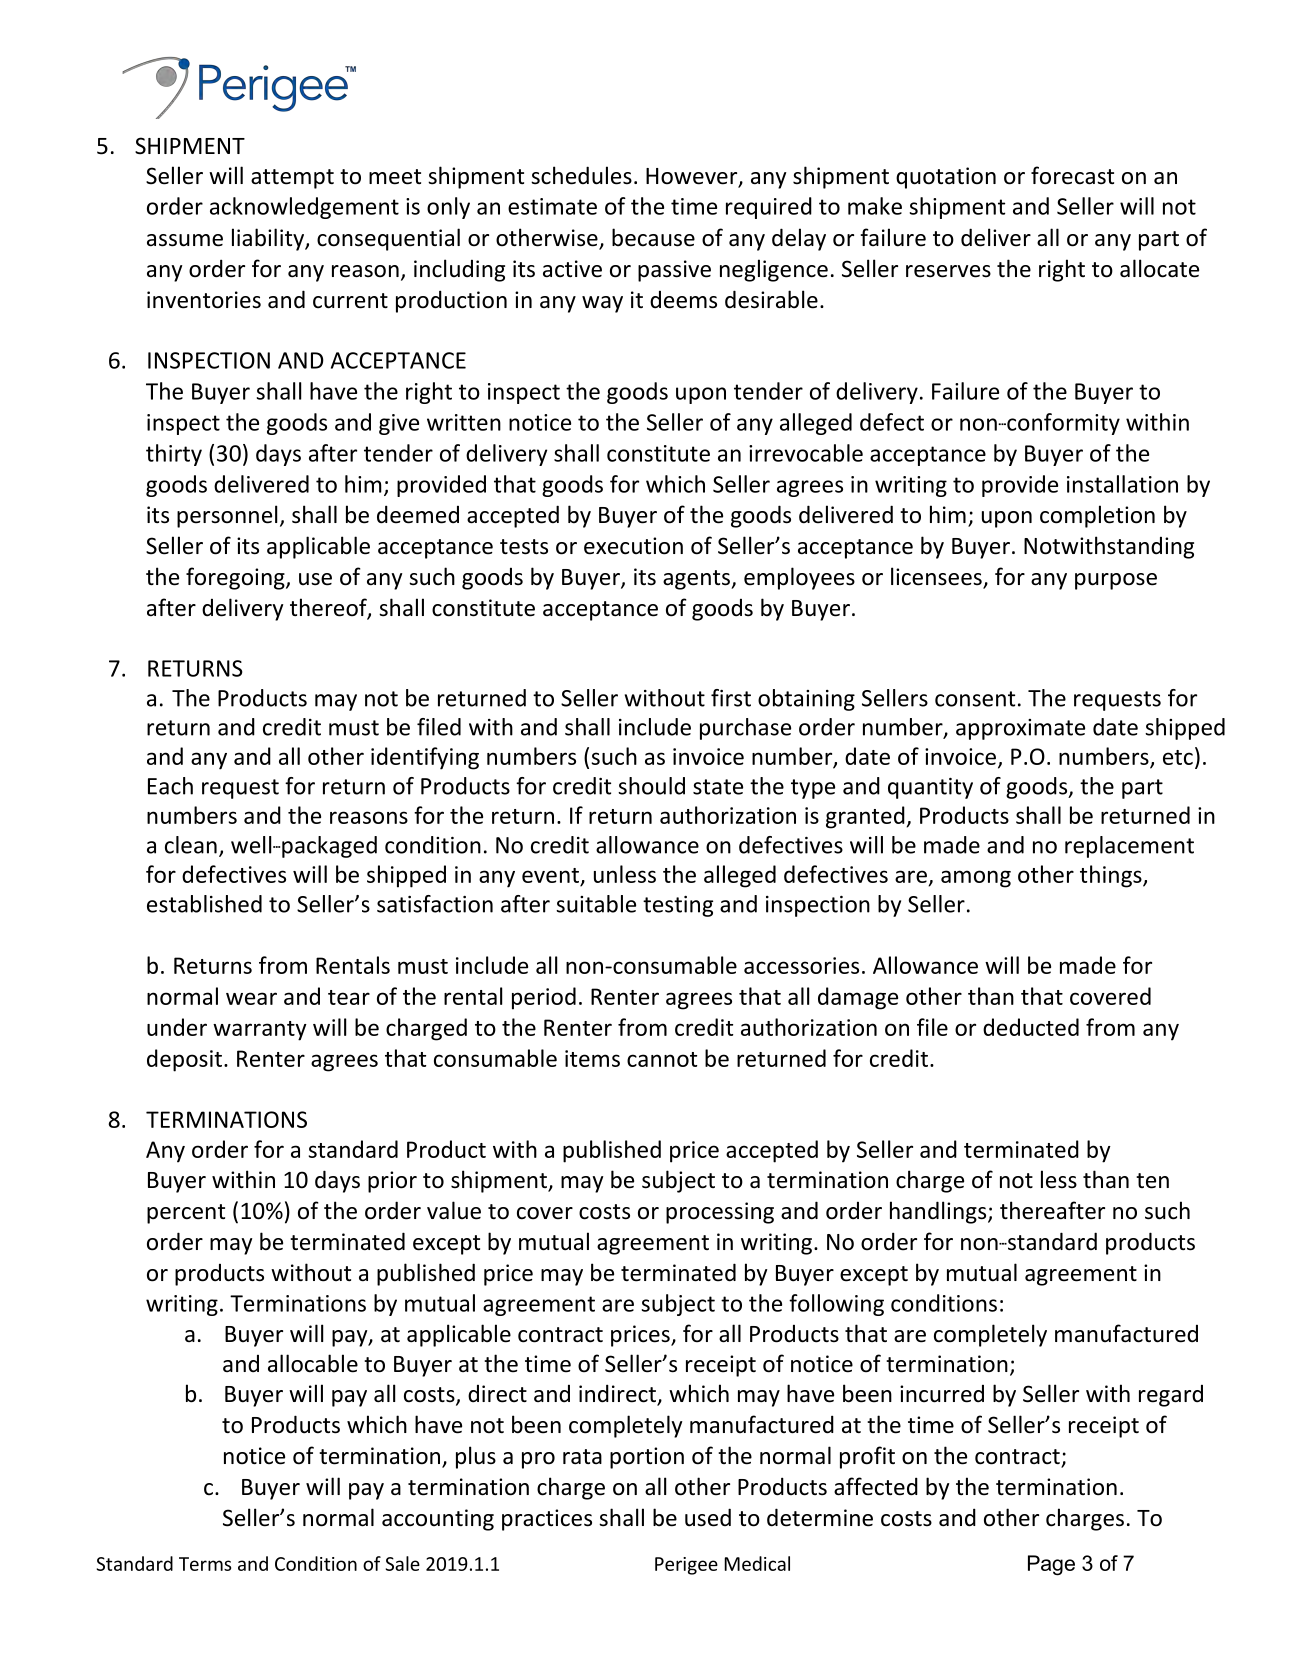  What do you see at coordinates (1072, 175) in the image?
I see `forecast` at bounding box center [1072, 175].
